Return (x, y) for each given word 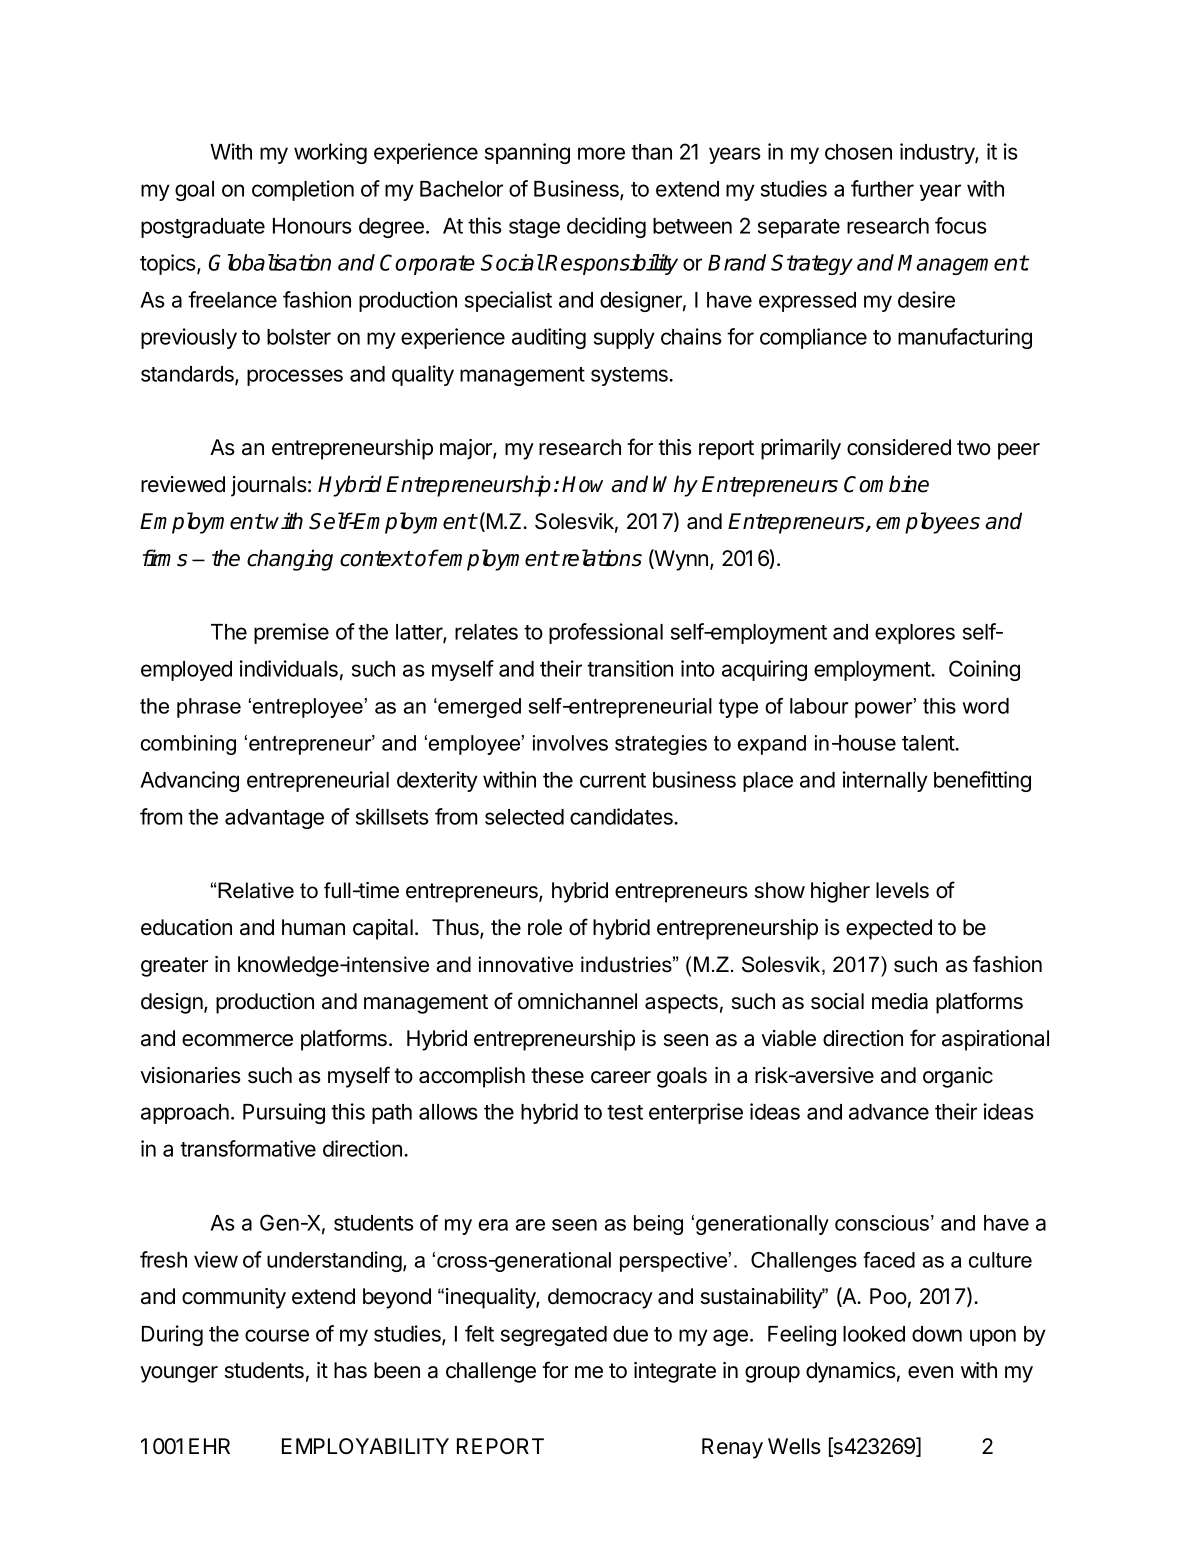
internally (885, 781)
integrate (675, 1372)
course (277, 1335)
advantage (274, 819)
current (613, 780)
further (882, 188)
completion (303, 190)
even (930, 1372)
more (601, 153)
